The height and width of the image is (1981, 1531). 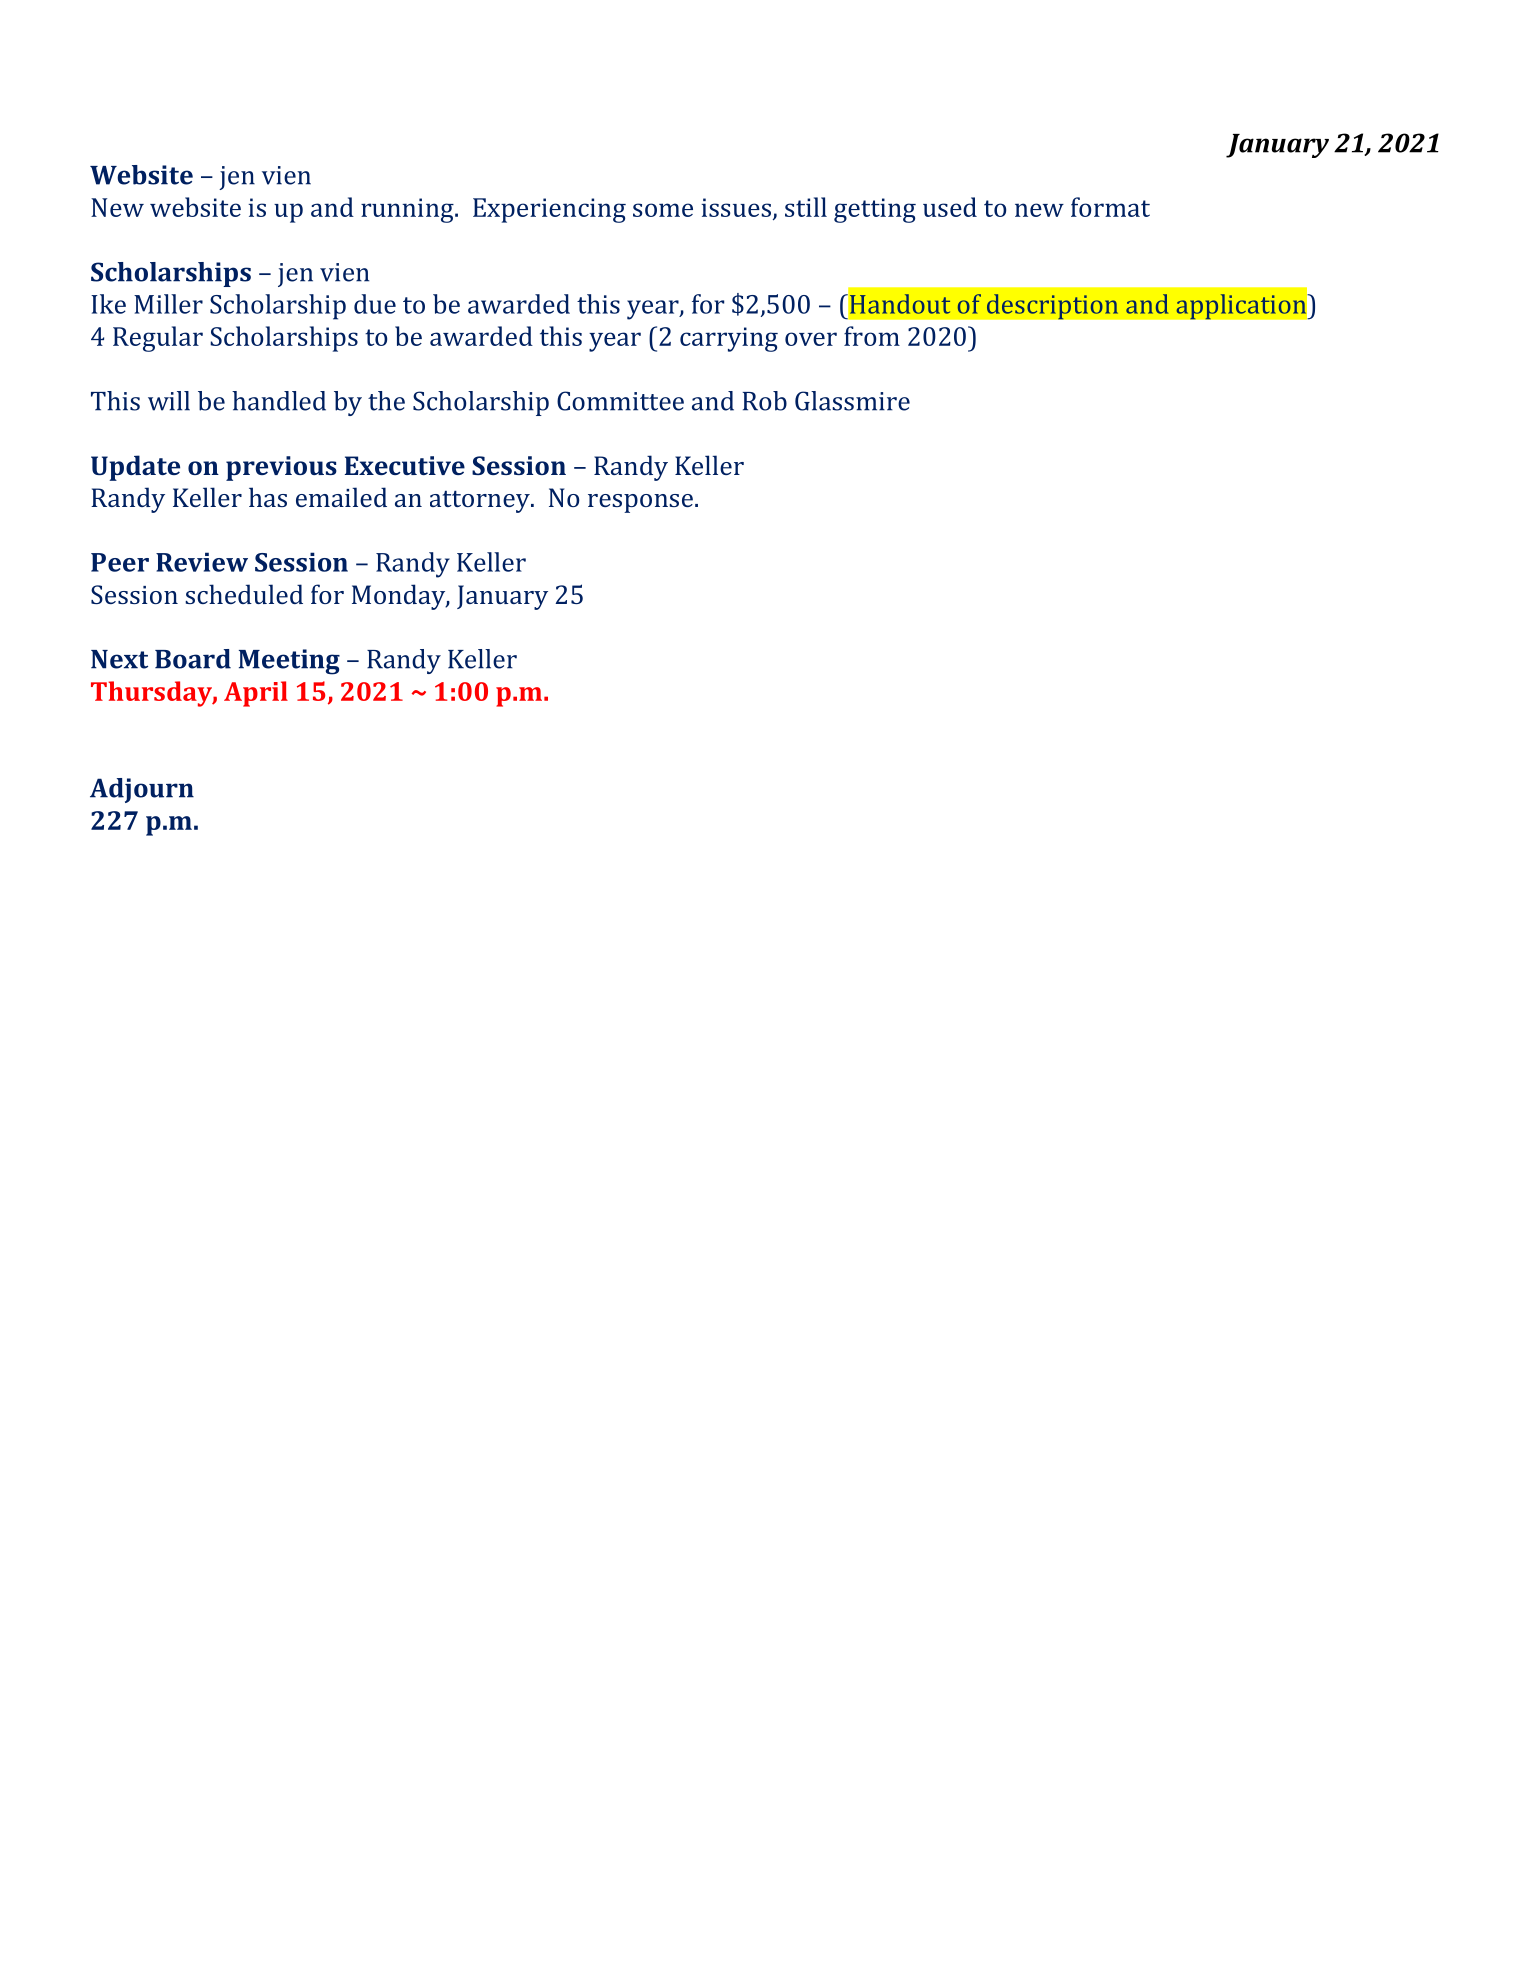 What do you see at coordinates (663, 210) in the image?
I see `some` at bounding box center [663, 210].
